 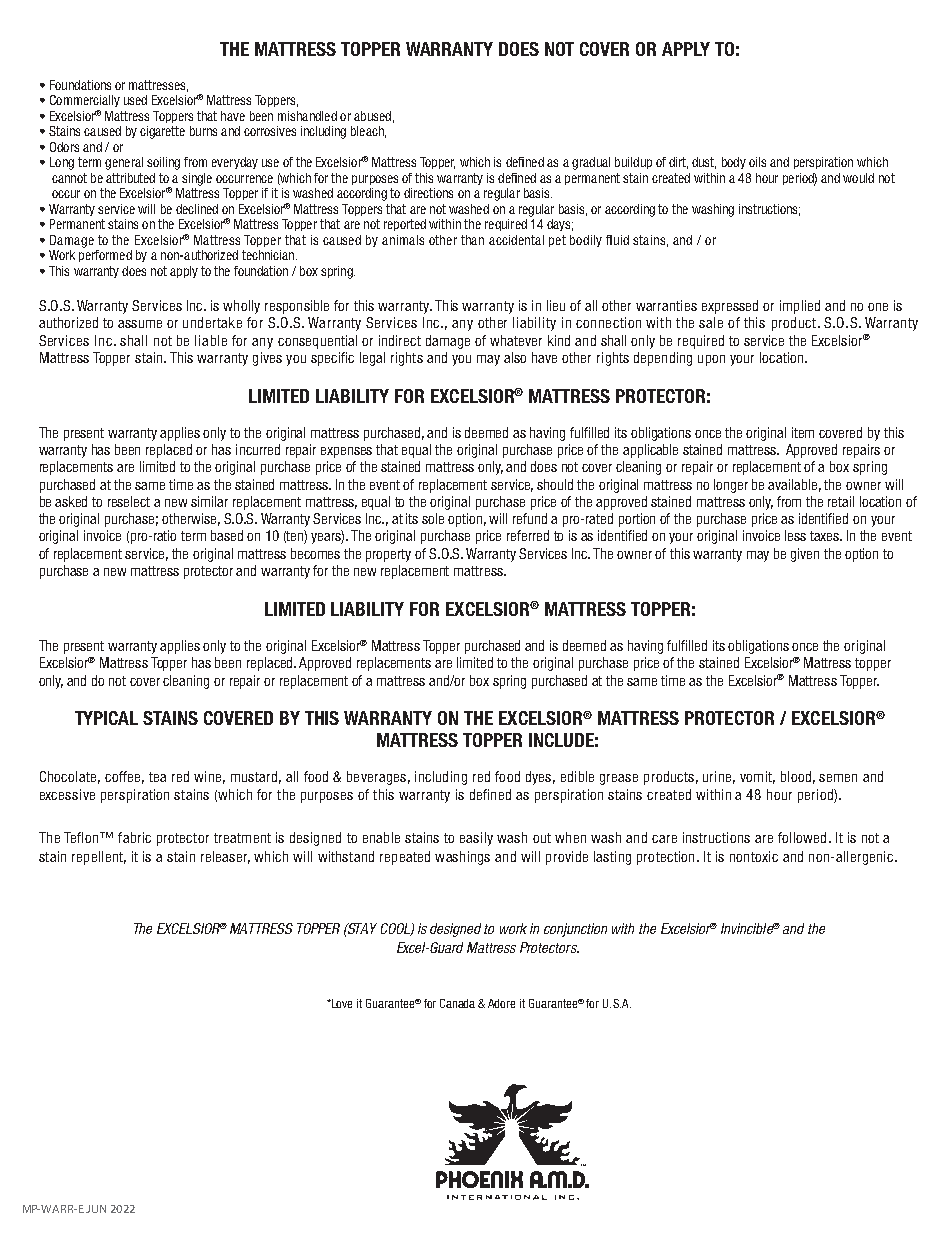 What do you see at coordinates (754, 856) in the page?
I see `nontoxic` at bounding box center [754, 856].
